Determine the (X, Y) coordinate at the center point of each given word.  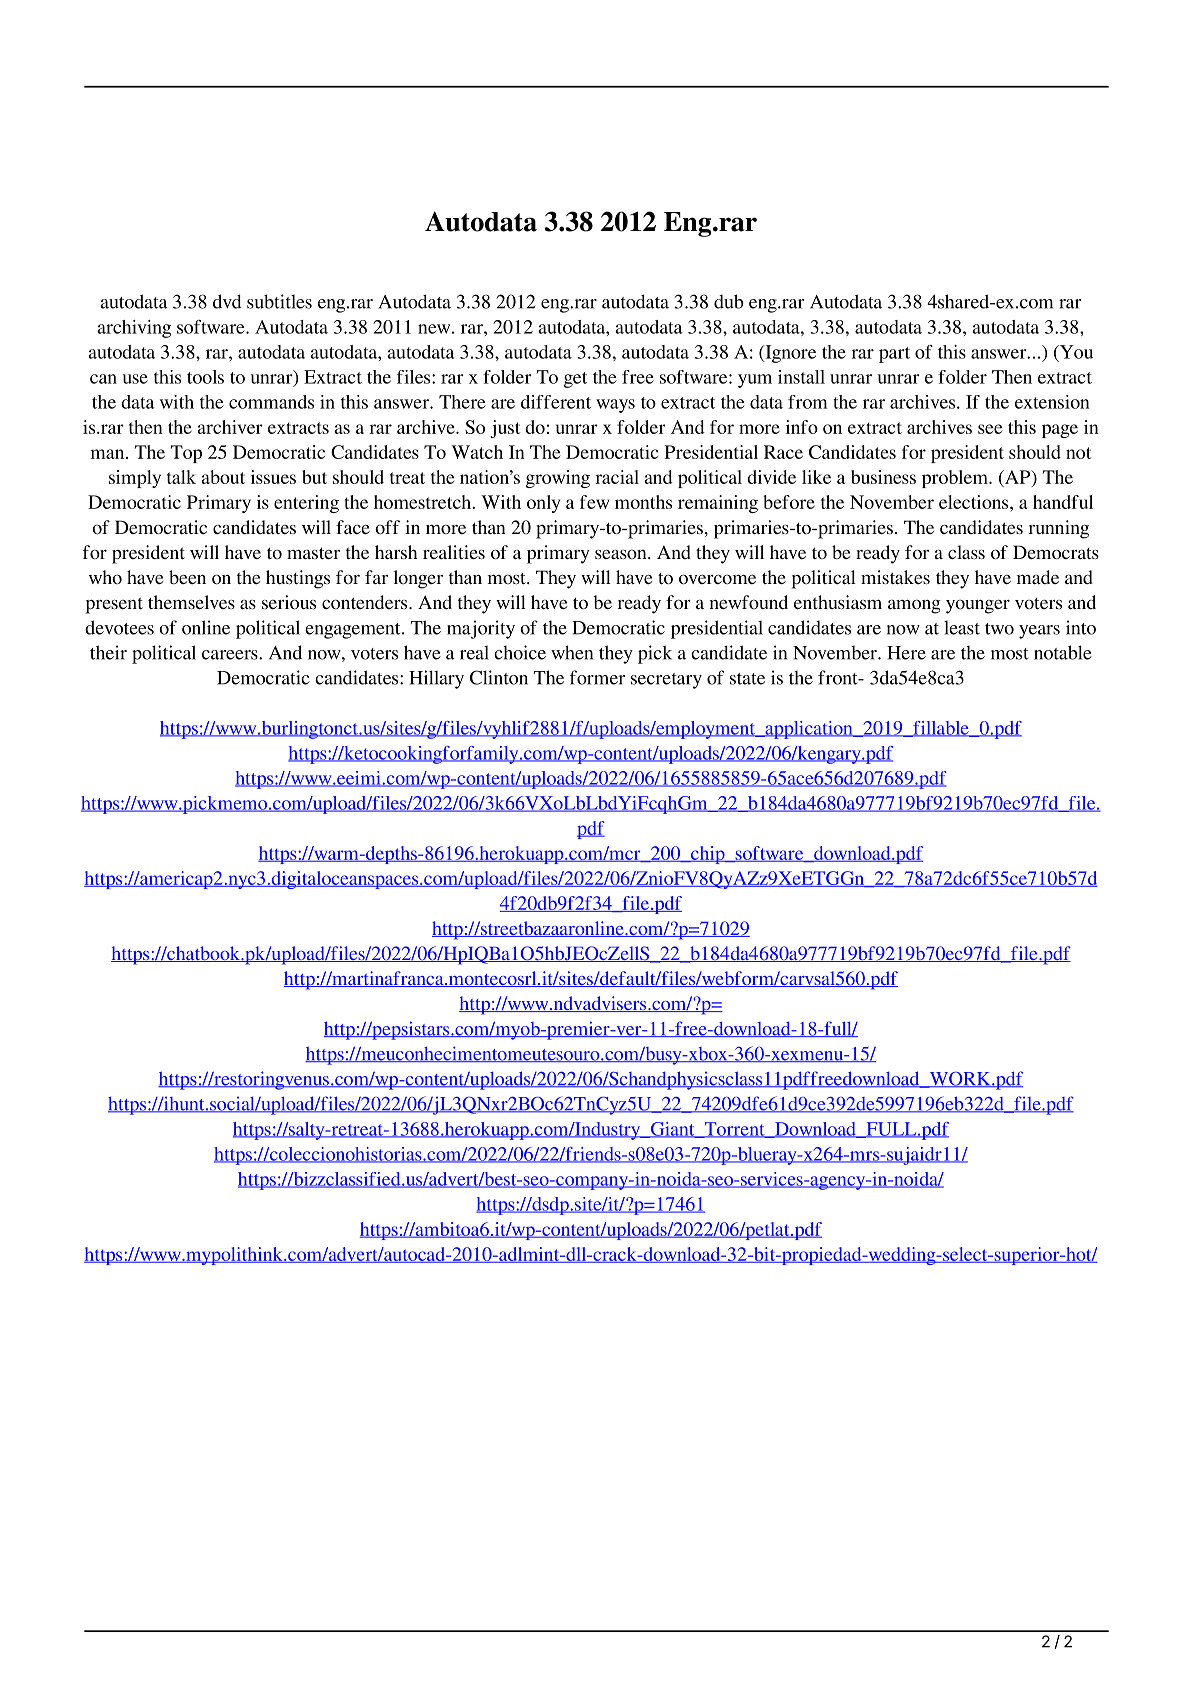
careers (231, 655)
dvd (227, 301)
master (313, 553)
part (894, 355)
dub (729, 301)
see (990, 429)
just (505, 429)
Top (186, 454)
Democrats (1056, 552)
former (597, 677)
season (622, 554)
